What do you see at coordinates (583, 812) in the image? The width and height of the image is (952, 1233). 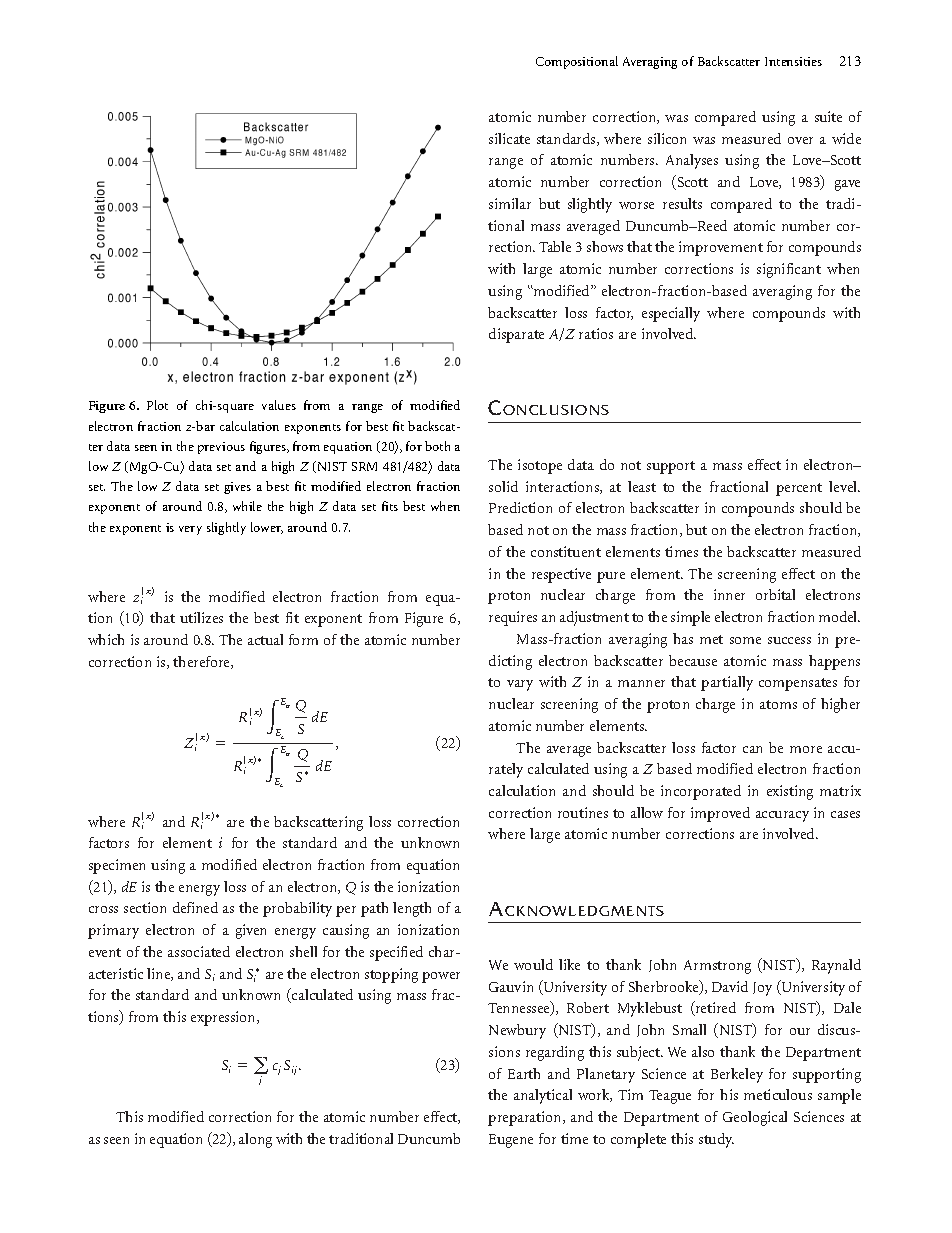 I see `routines` at bounding box center [583, 812].
